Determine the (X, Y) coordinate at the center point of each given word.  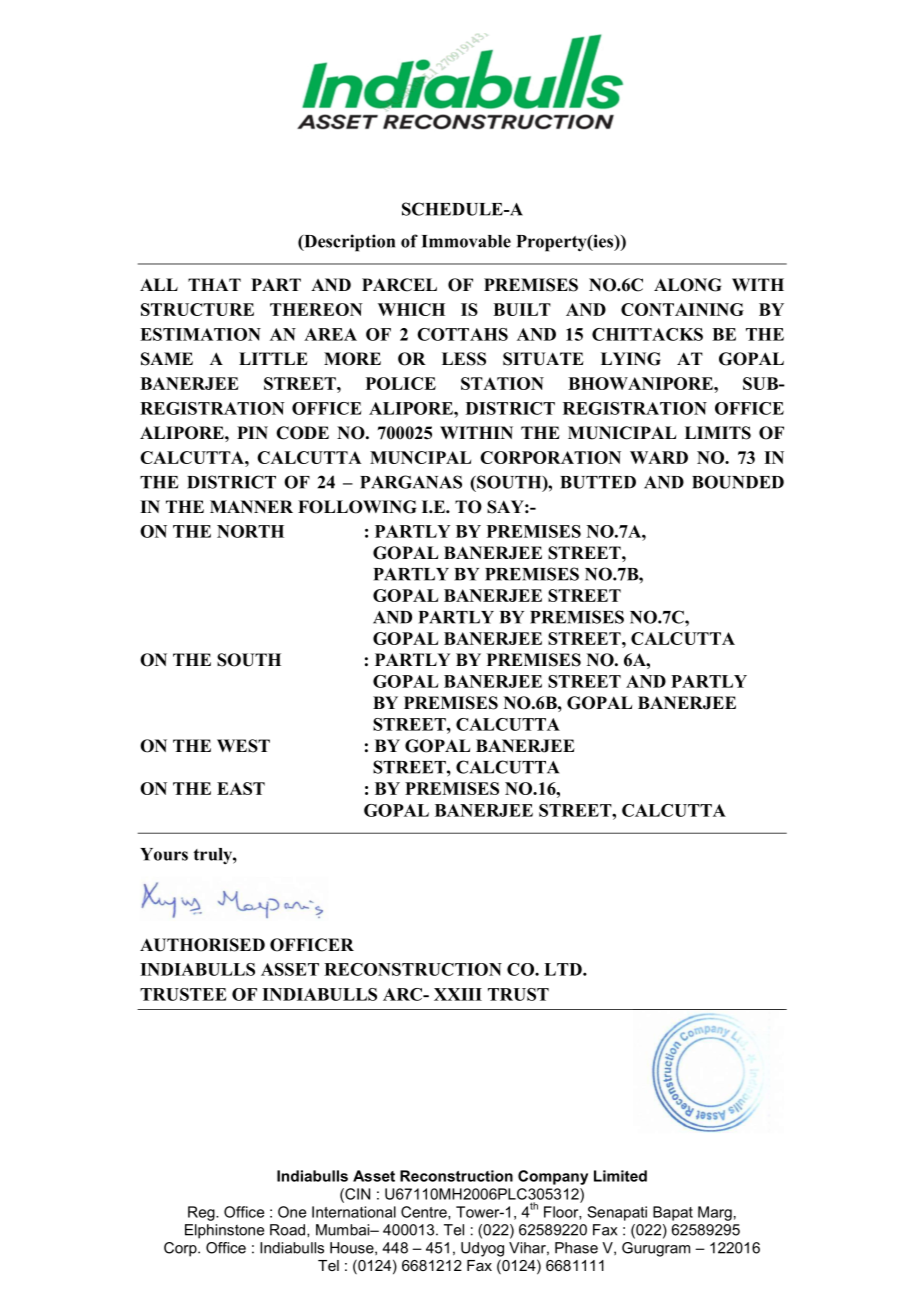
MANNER (251, 506)
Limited (620, 1176)
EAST (241, 788)
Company (553, 1177)
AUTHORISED (202, 945)
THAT (214, 284)
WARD (659, 457)
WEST (243, 746)
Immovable (466, 241)
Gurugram (656, 1249)
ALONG (687, 285)
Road (289, 1230)
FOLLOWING (357, 507)
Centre (425, 1213)
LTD (564, 969)
